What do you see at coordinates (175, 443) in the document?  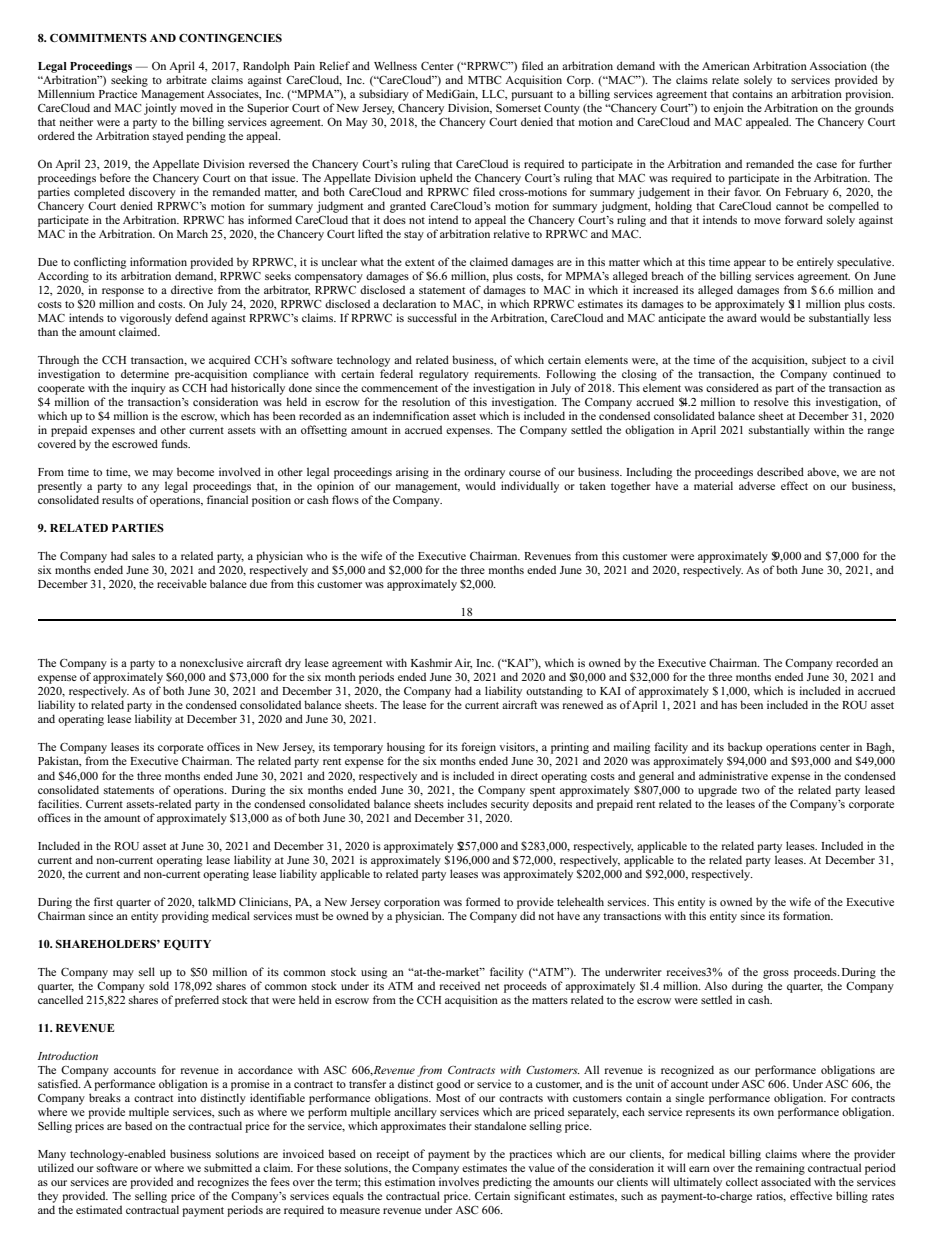 I see `funds` at bounding box center [175, 443].
